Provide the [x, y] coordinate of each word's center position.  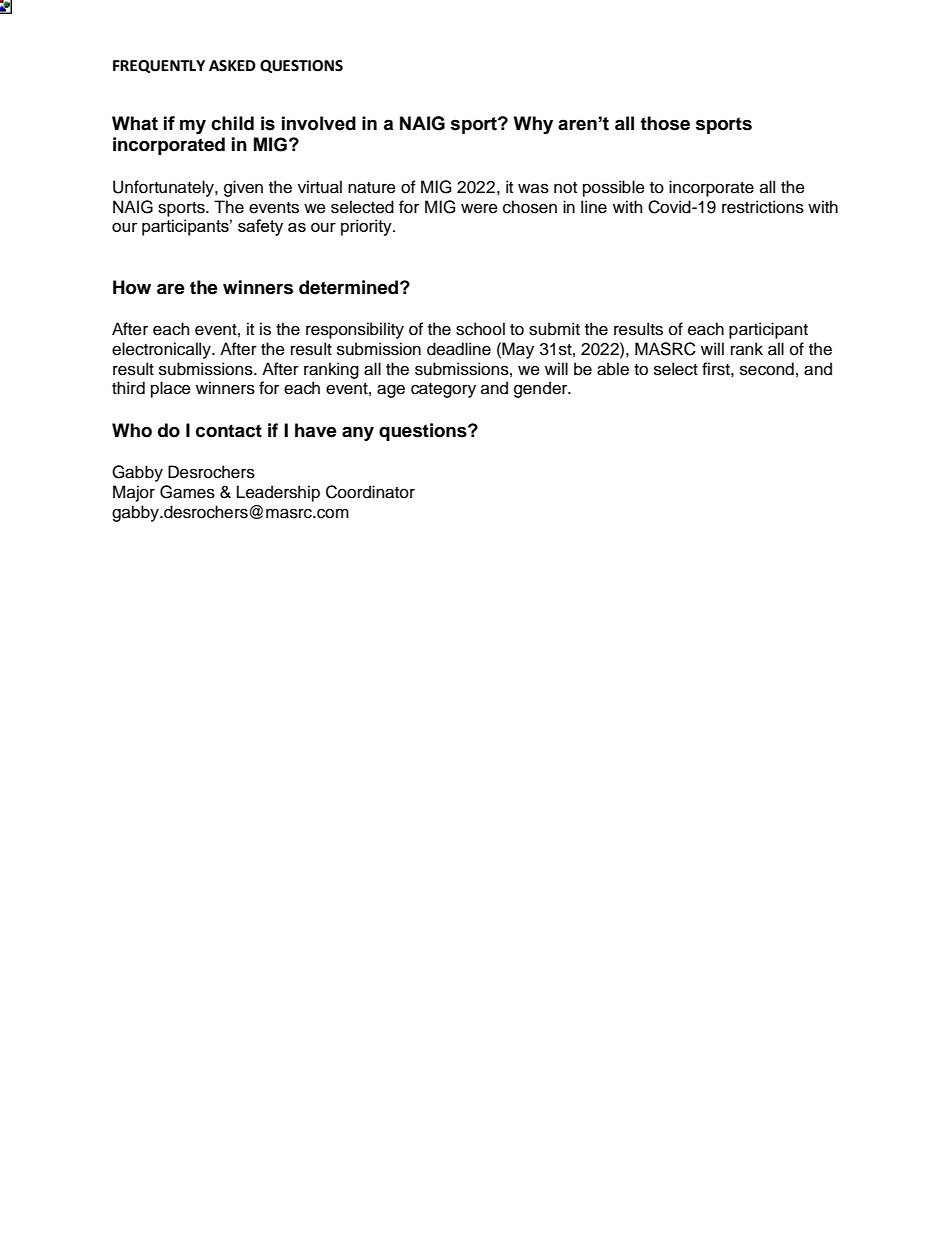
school [480, 329]
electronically [162, 350]
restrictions [763, 207]
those [665, 123]
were [479, 208]
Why [533, 125]
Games [187, 492]
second [767, 369]
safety [260, 227]
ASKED [232, 66]
